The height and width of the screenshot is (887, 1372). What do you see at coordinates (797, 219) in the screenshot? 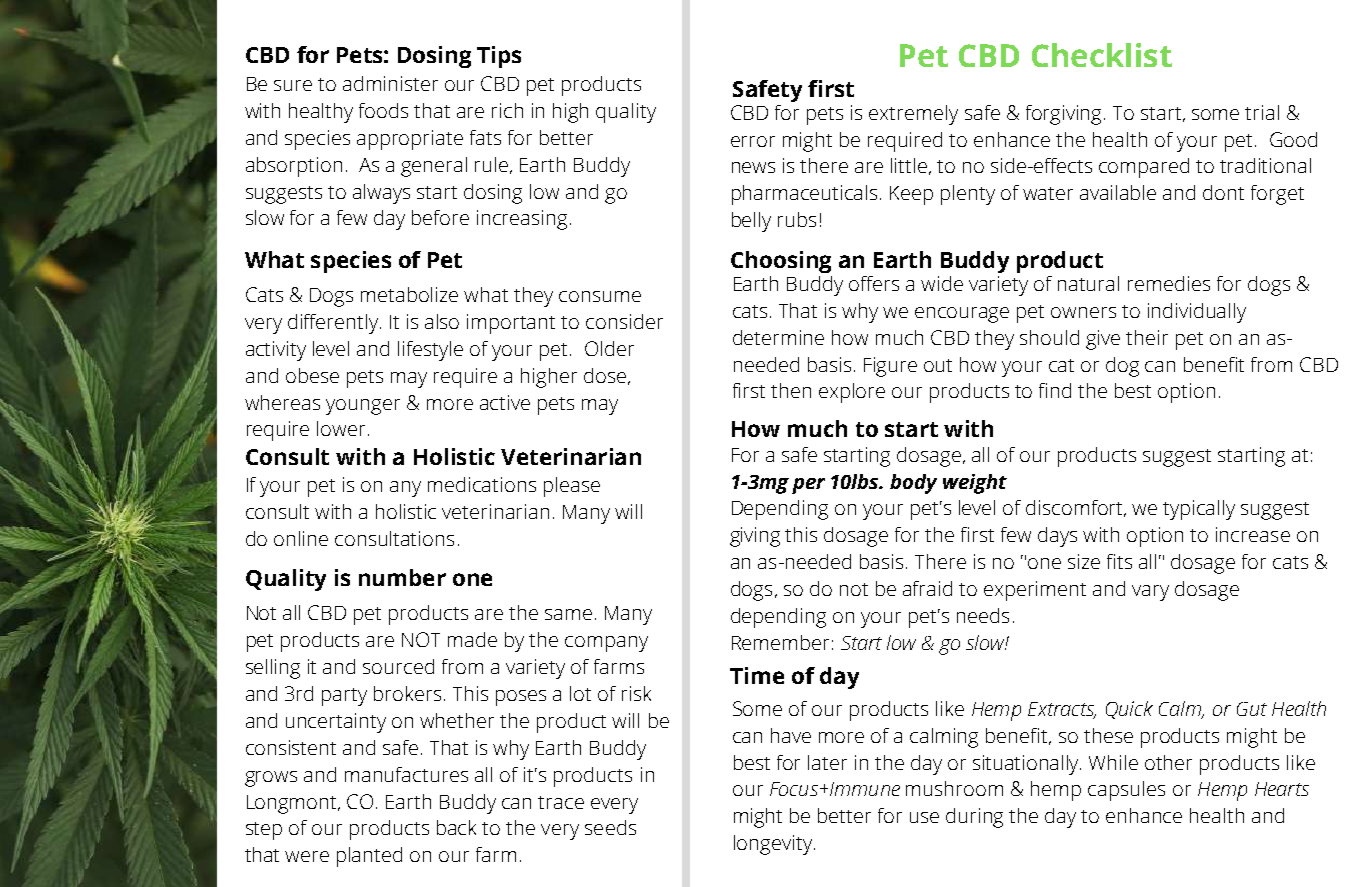
I see `rubs` at bounding box center [797, 219].
